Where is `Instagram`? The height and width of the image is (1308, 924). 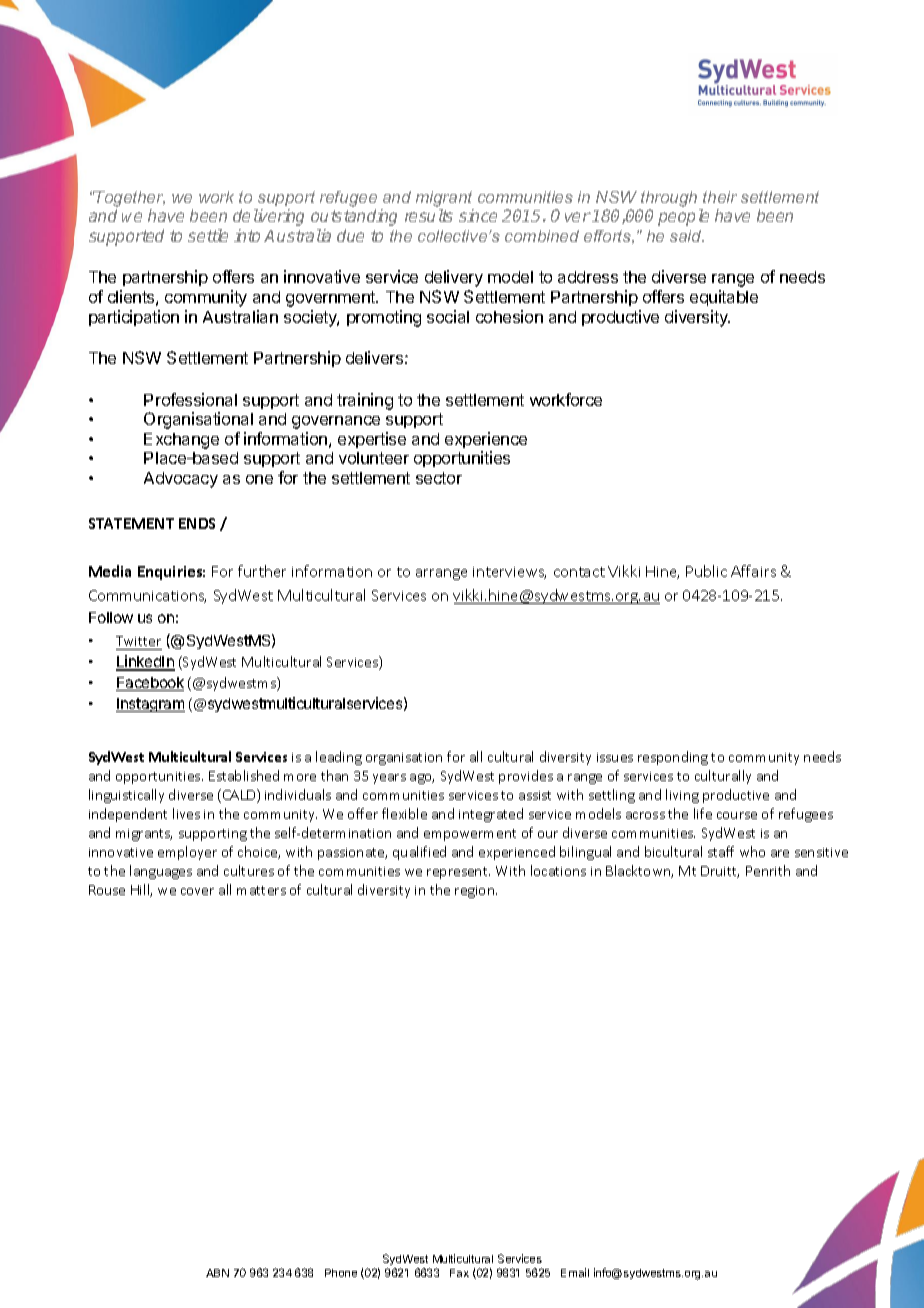 Instagram is located at coordinates (150, 705).
